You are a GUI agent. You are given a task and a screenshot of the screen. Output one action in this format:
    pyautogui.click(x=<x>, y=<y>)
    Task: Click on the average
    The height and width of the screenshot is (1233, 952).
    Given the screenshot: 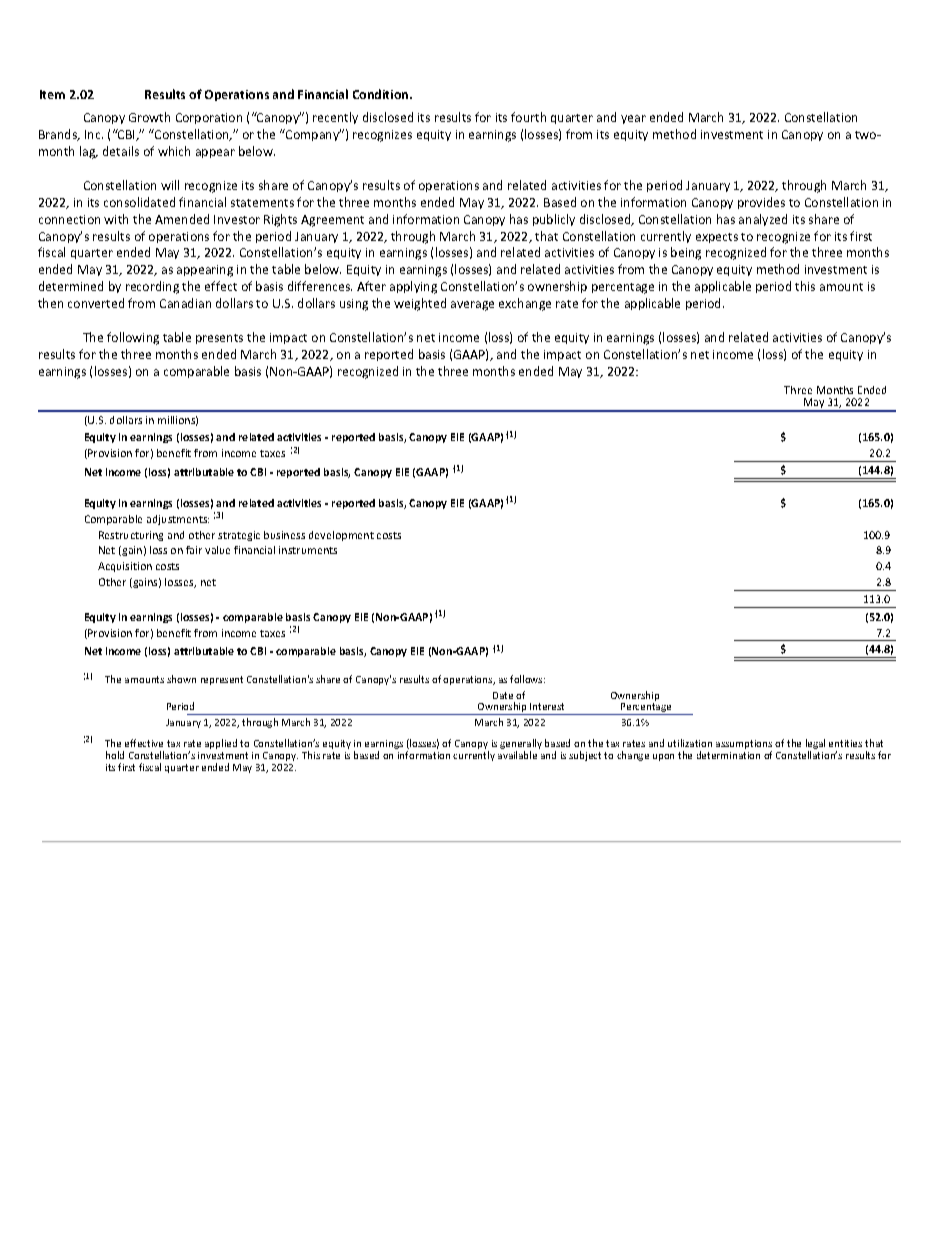 What is the action you would take?
    pyautogui.click(x=472, y=306)
